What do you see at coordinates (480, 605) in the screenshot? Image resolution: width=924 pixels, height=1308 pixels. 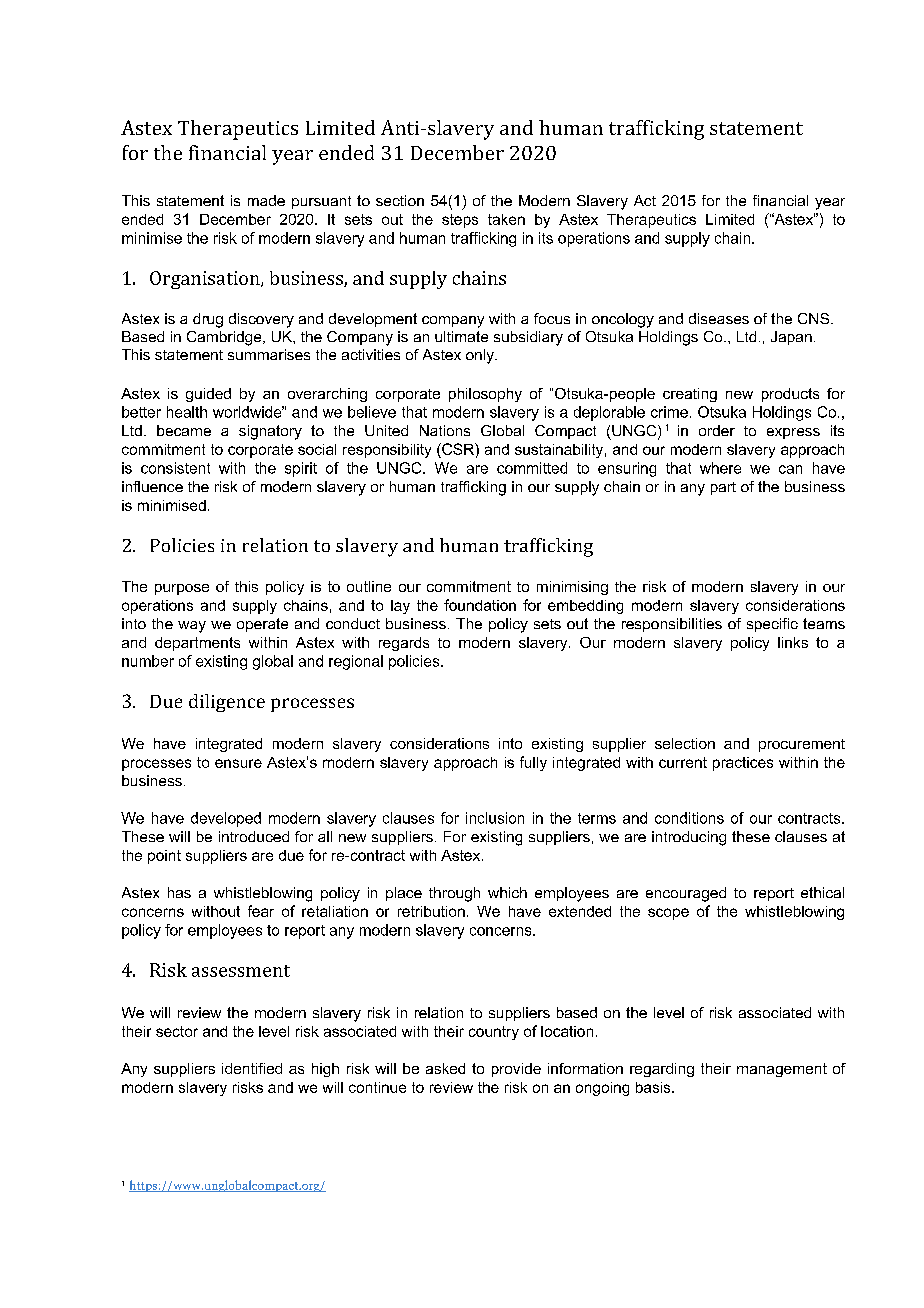 I see `foundation` at bounding box center [480, 605].
